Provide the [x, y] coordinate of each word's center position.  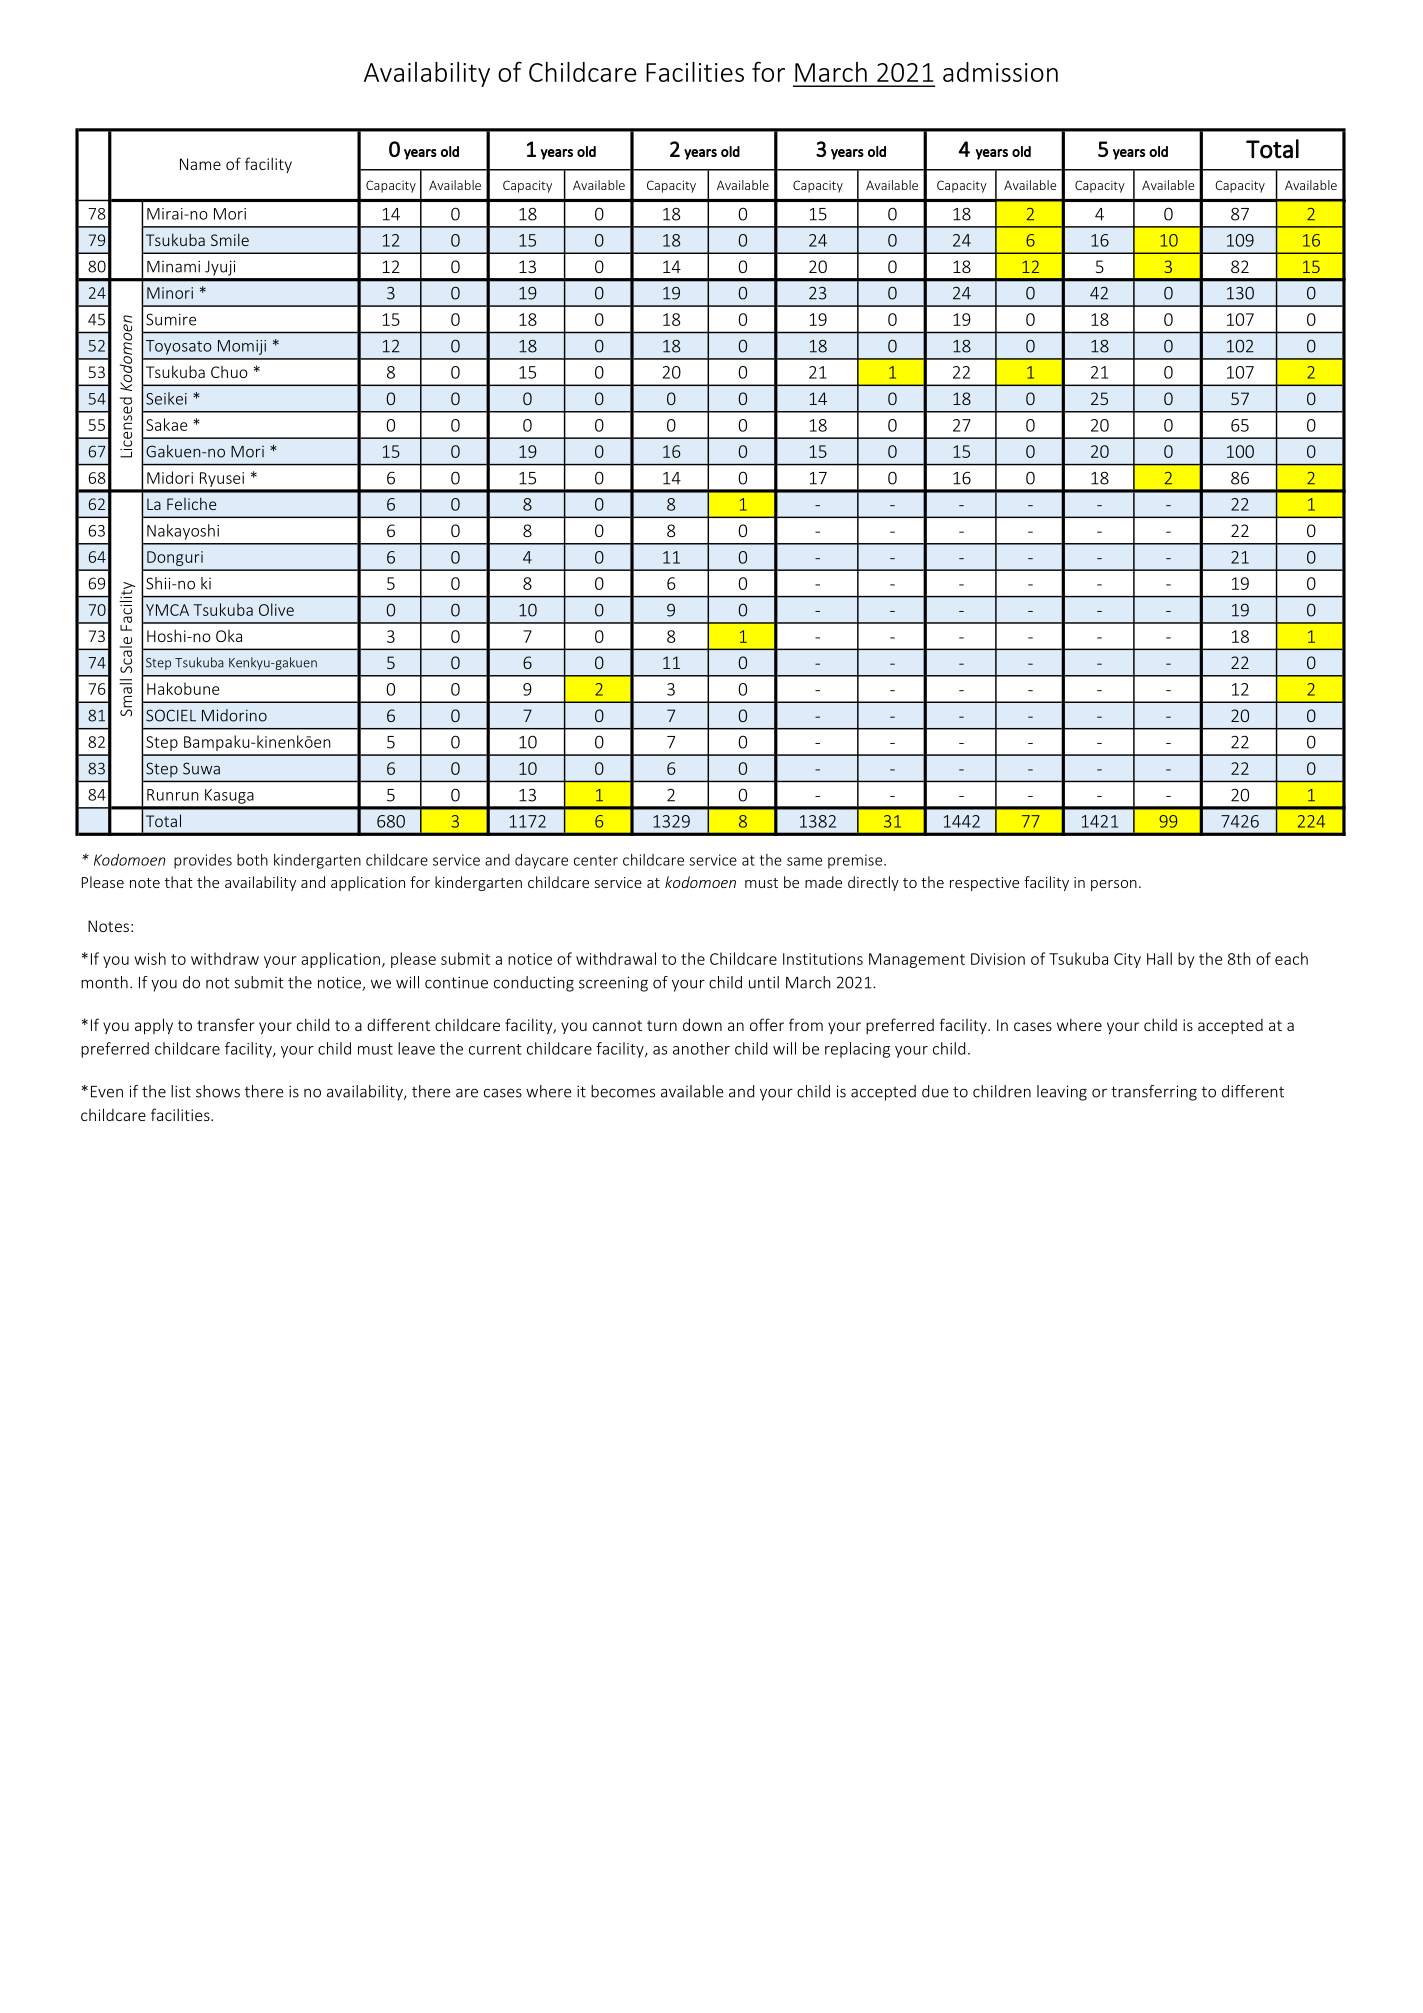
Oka [229, 636]
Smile [230, 239]
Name [200, 164]
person [1114, 885]
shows [218, 1091]
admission [1000, 72]
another [701, 1048]
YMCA [167, 610]
